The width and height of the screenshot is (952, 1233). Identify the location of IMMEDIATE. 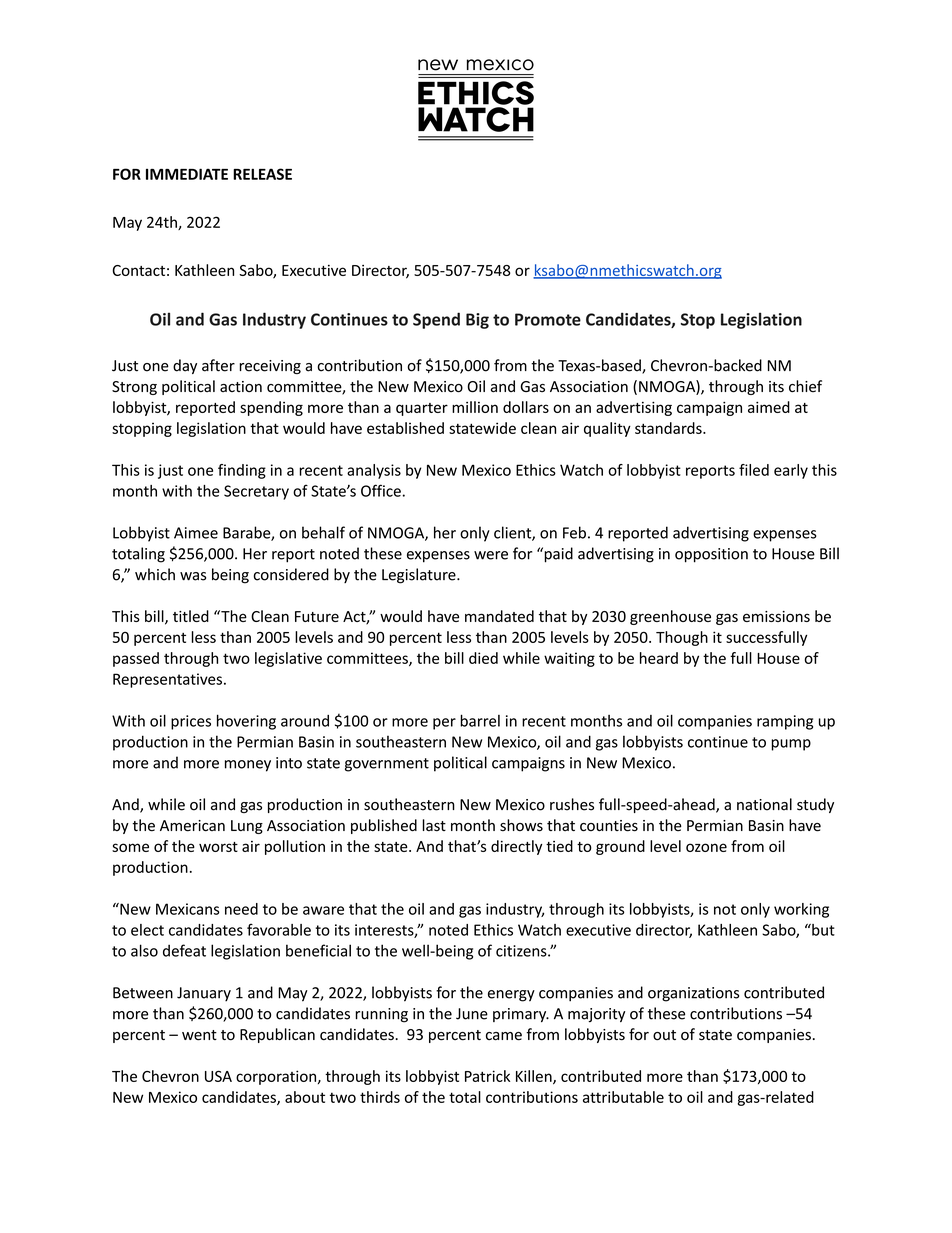
(187, 174).
